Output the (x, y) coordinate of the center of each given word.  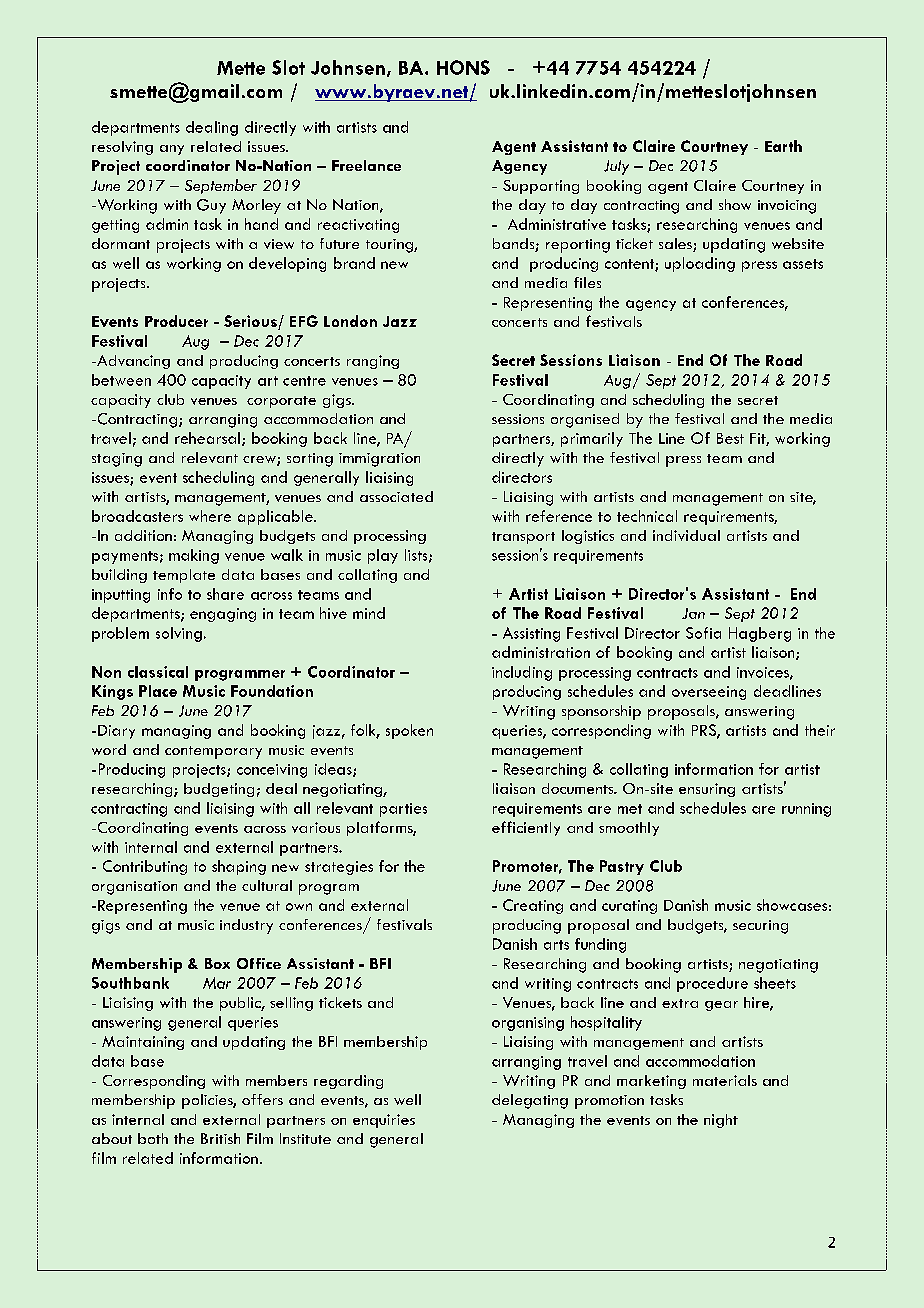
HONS (463, 67)
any (172, 150)
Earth (783, 146)
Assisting (531, 634)
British (220, 1138)
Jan (693, 613)
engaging (223, 615)
